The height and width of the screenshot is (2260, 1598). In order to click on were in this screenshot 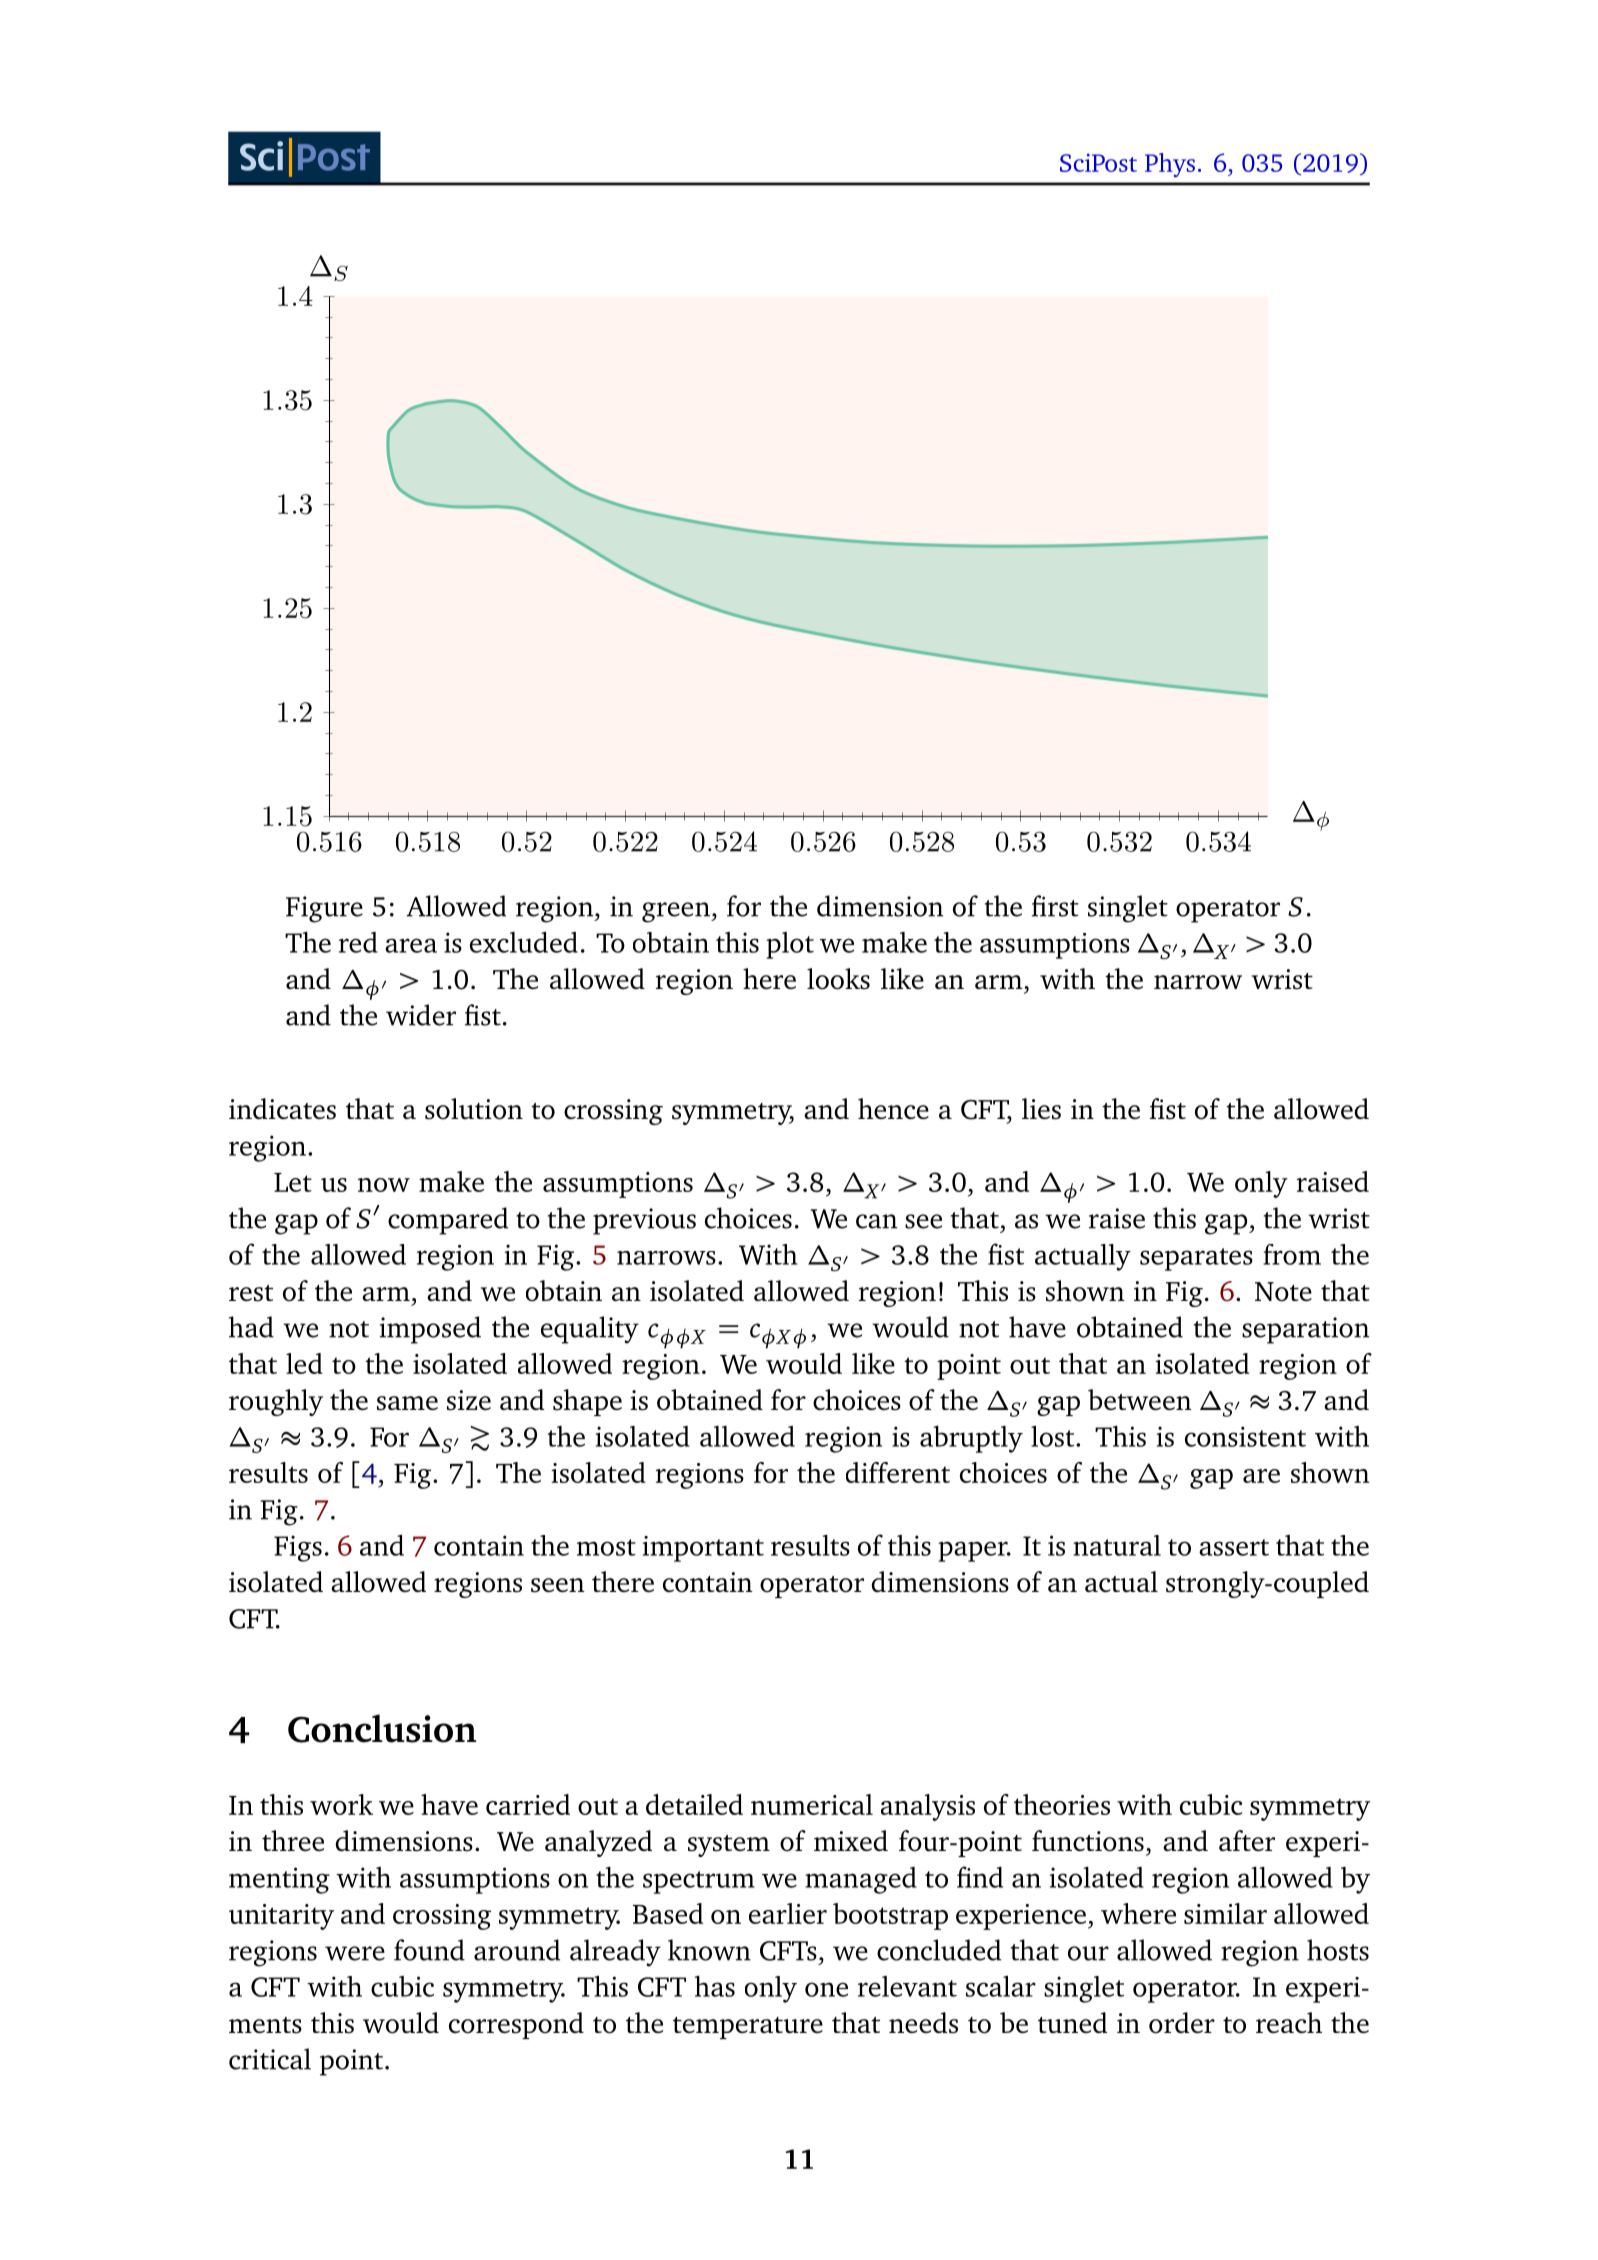, I will do `click(355, 1953)`.
